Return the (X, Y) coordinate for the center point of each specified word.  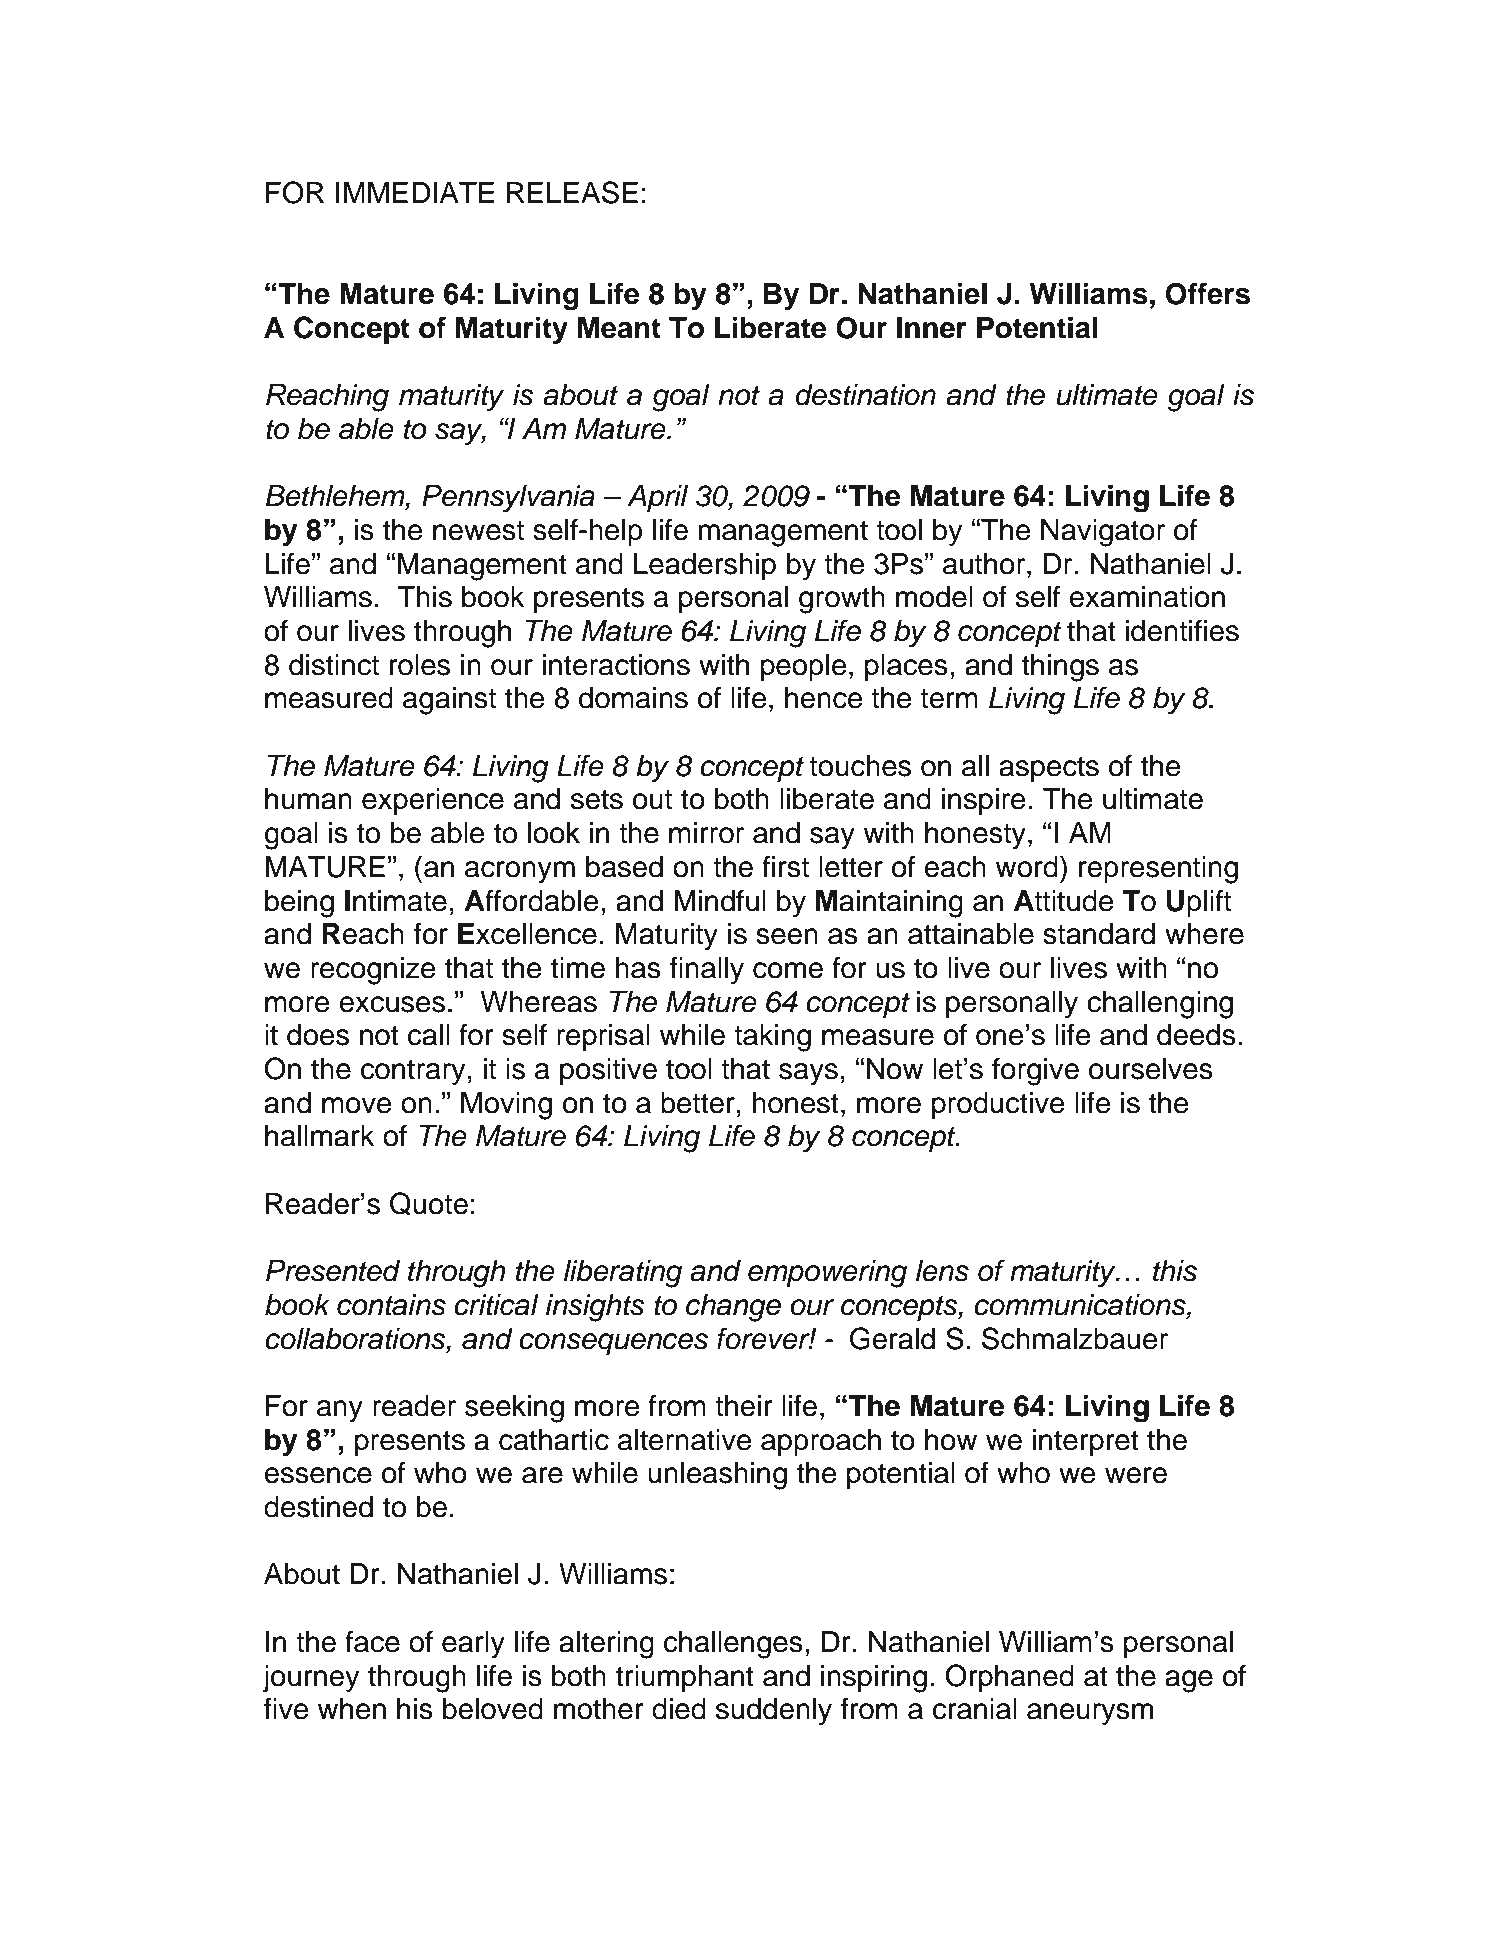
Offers (1208, 293)
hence (824, 698)
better (698, 1103)
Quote (429, 1204)
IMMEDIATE (415, 192)
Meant (619, 328)
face (372, 1641)
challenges (733, 1645)
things (1060, 668)
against (449, 701)
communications (1081, 1306)
